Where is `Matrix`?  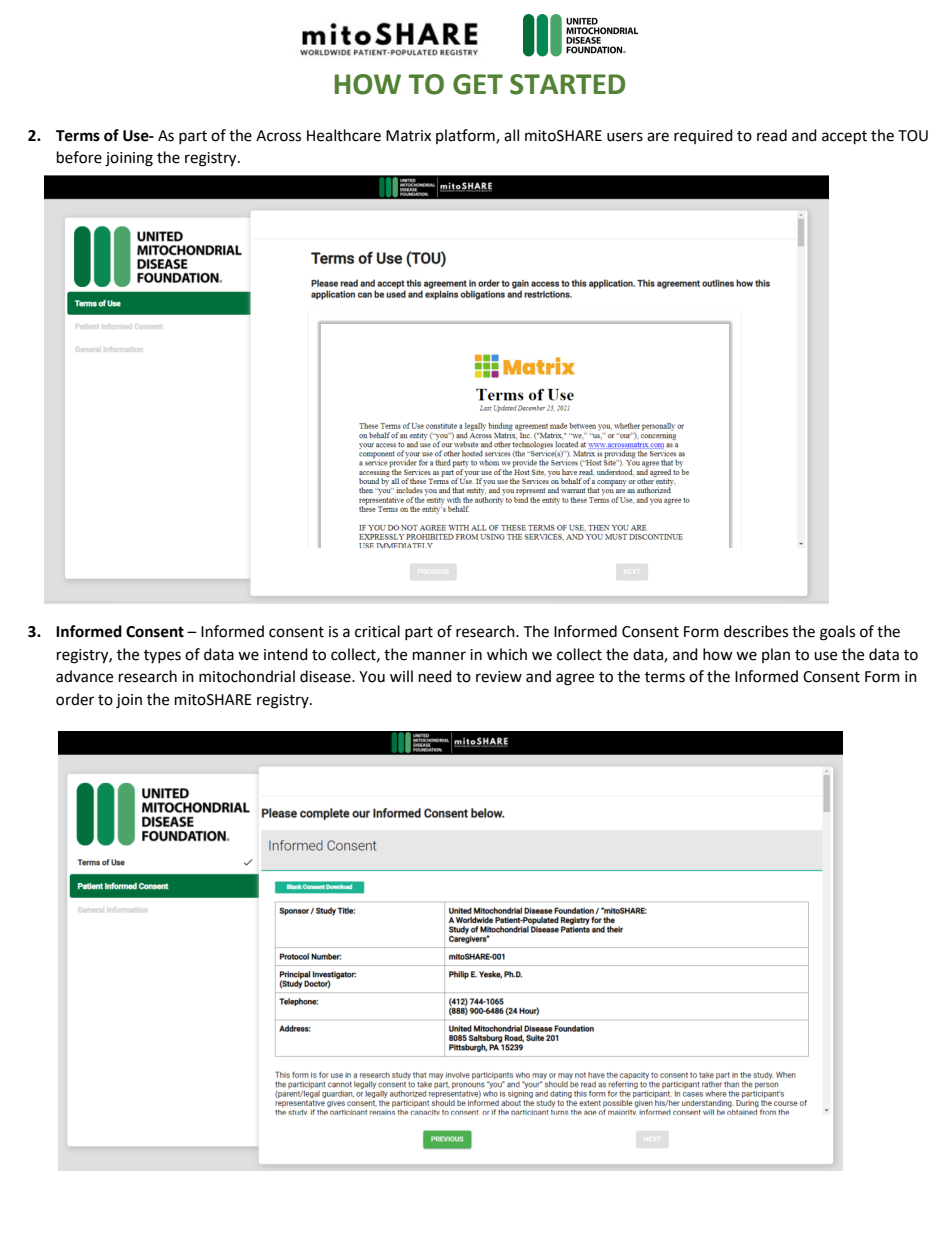
Matrix is located at coordinates (408, 136).
